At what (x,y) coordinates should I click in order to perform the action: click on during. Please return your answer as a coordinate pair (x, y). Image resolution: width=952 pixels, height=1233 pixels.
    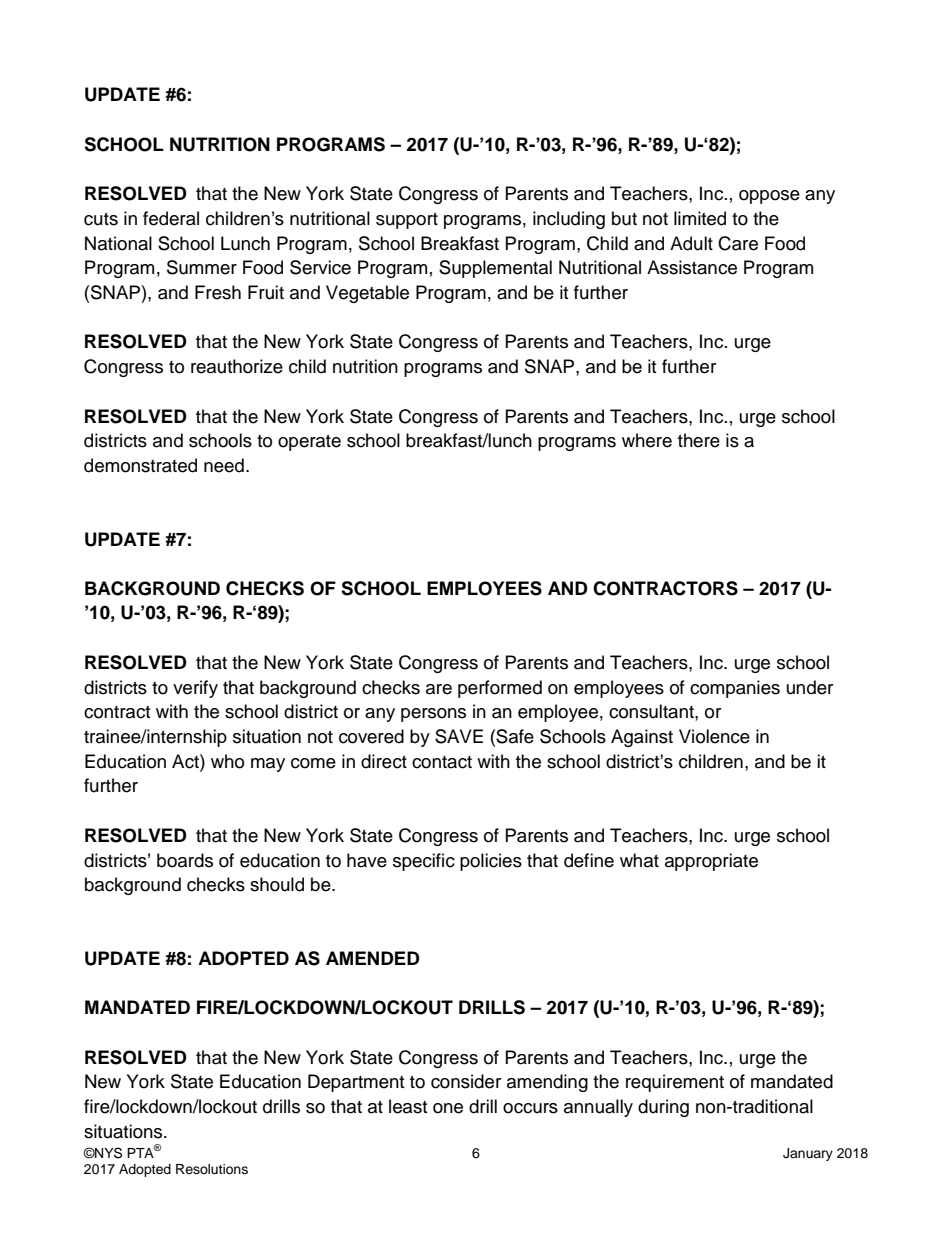
    Looking at the image, I should click on (663, 1108).
